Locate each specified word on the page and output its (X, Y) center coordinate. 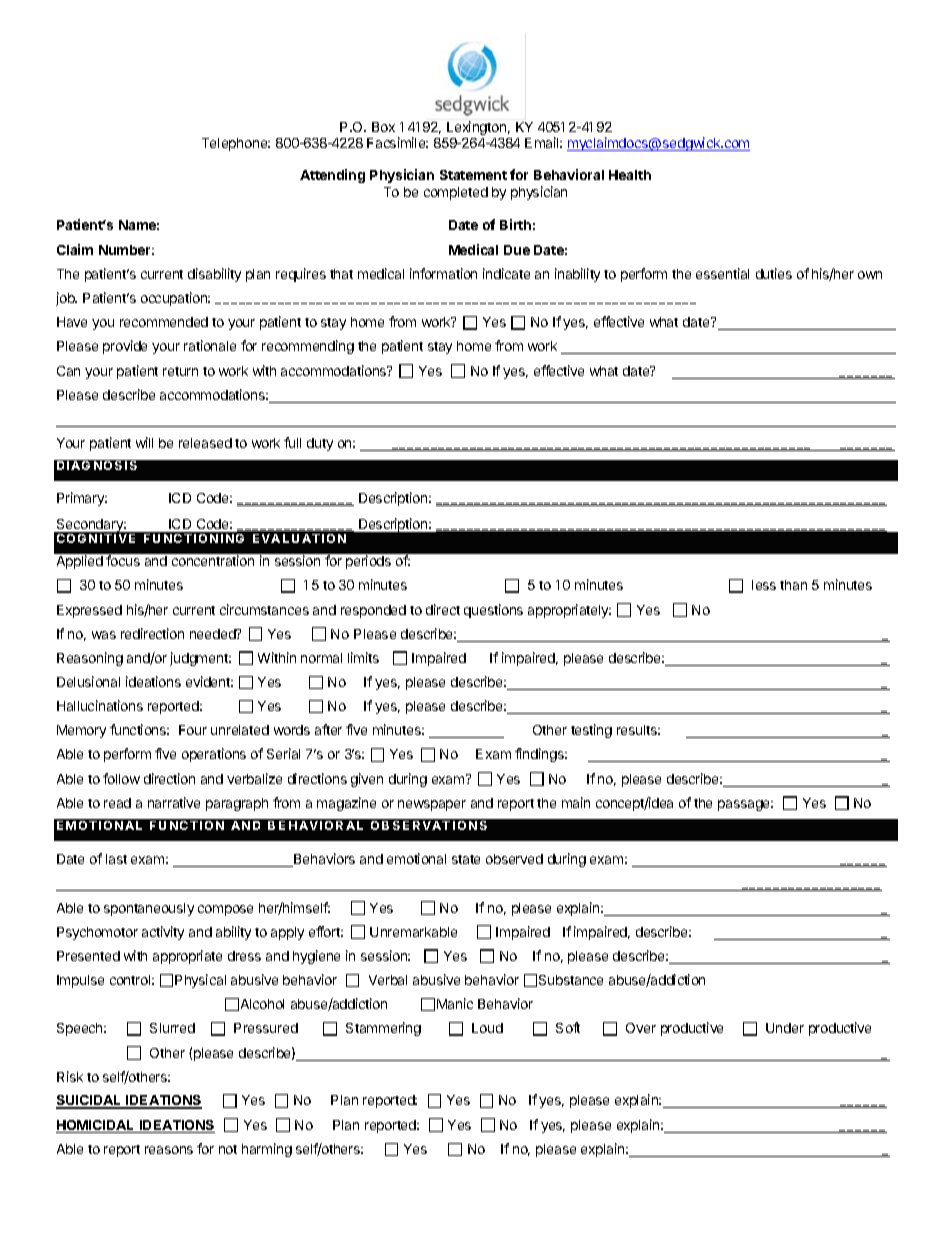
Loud (487, 1028)
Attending (332, 176)
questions (493, 611)
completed (456, 193)
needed (214, 634)
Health (630, 175)
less (764, 585)
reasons (169, 1150)
